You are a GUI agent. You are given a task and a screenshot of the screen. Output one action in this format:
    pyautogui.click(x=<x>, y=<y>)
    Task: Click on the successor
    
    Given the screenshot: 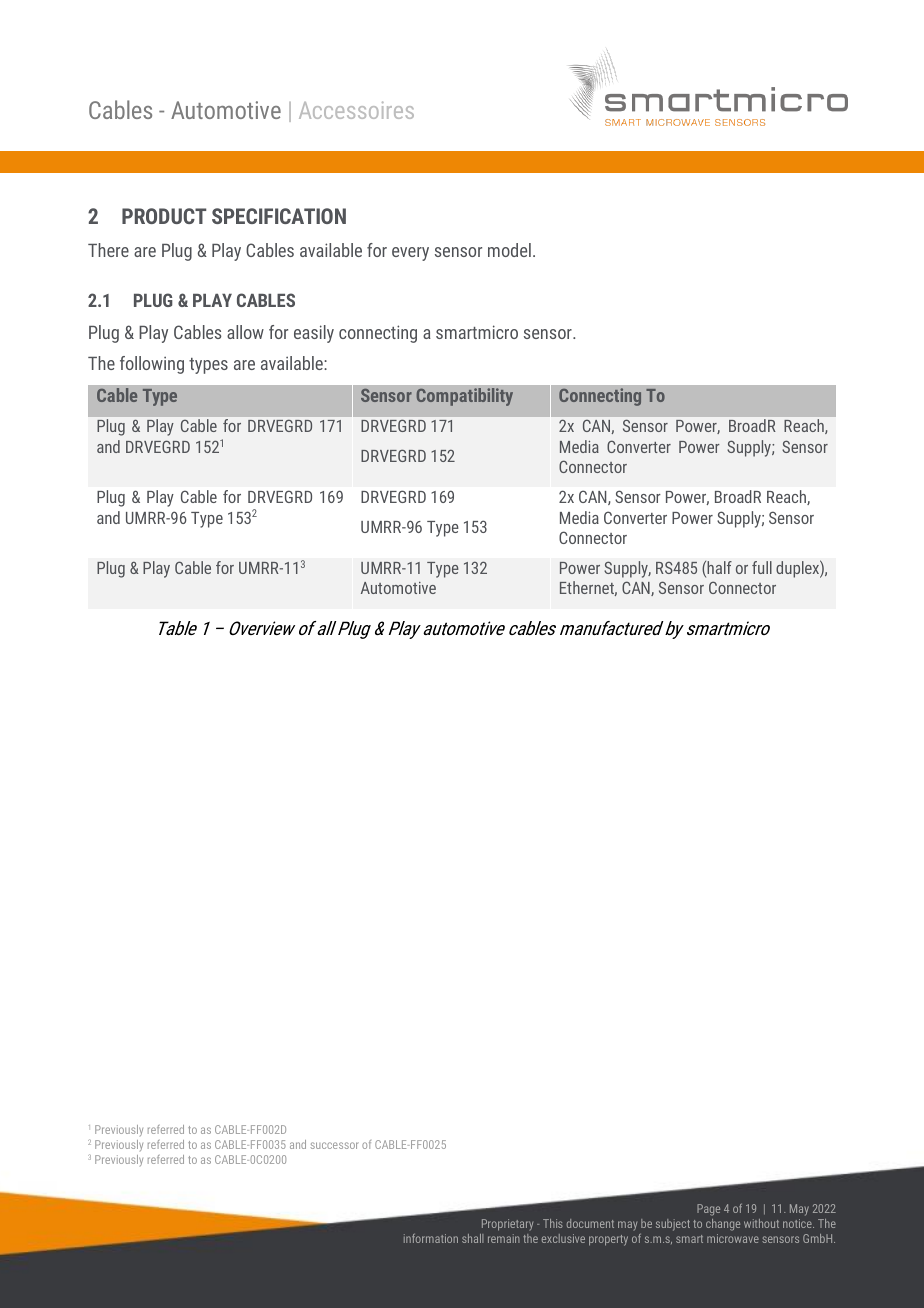 What is the action you would take?
    pyautogui.click(x=334, y=1145)
